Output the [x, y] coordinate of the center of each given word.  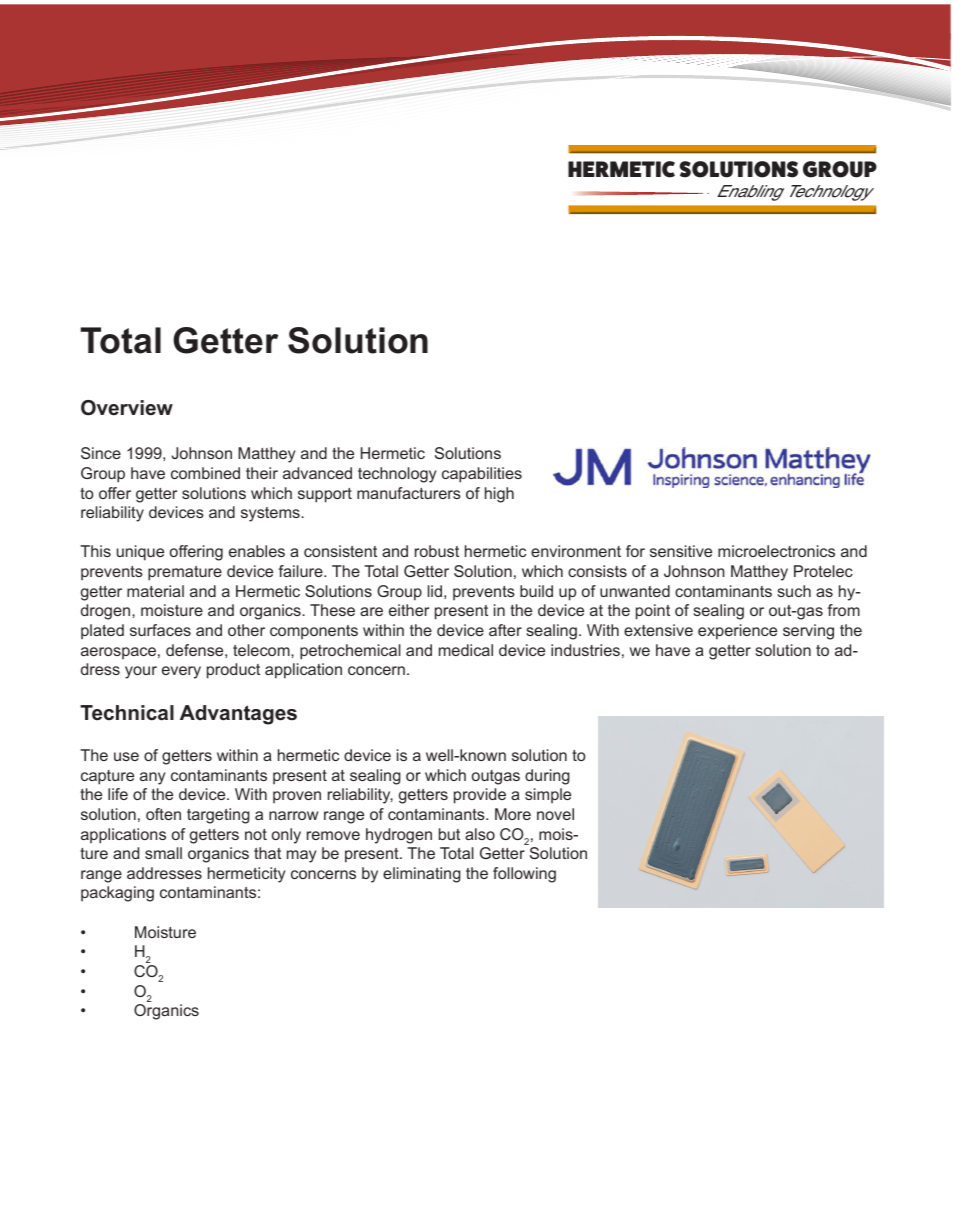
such [794, 591]
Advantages [238, 715]
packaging [117, 894]
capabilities [482, 475]
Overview [127, 408]
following [524, 875]
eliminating [422, 875]
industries [585, 650]
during [547, 777]
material [155, 591]
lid [435, 591]
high [499, 495]
